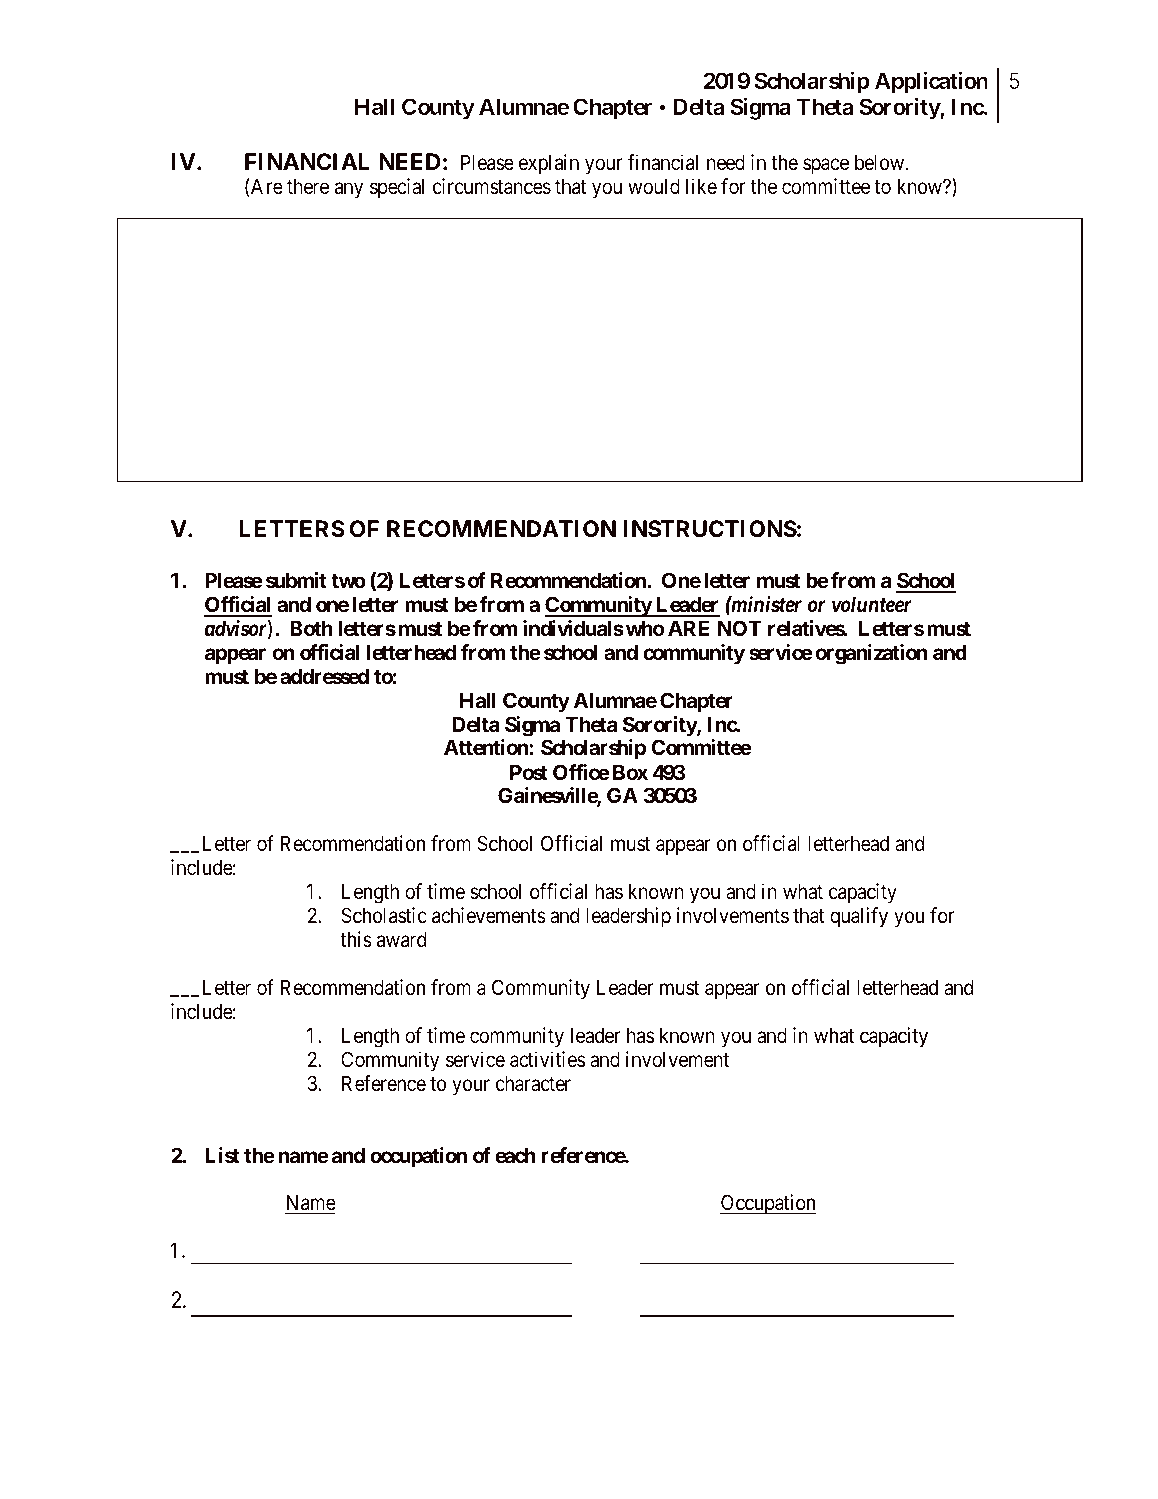 This page has width=1158, height=1499. Describe the element at coordinates (489, 915) in the page. I see `achievements` at that location.
